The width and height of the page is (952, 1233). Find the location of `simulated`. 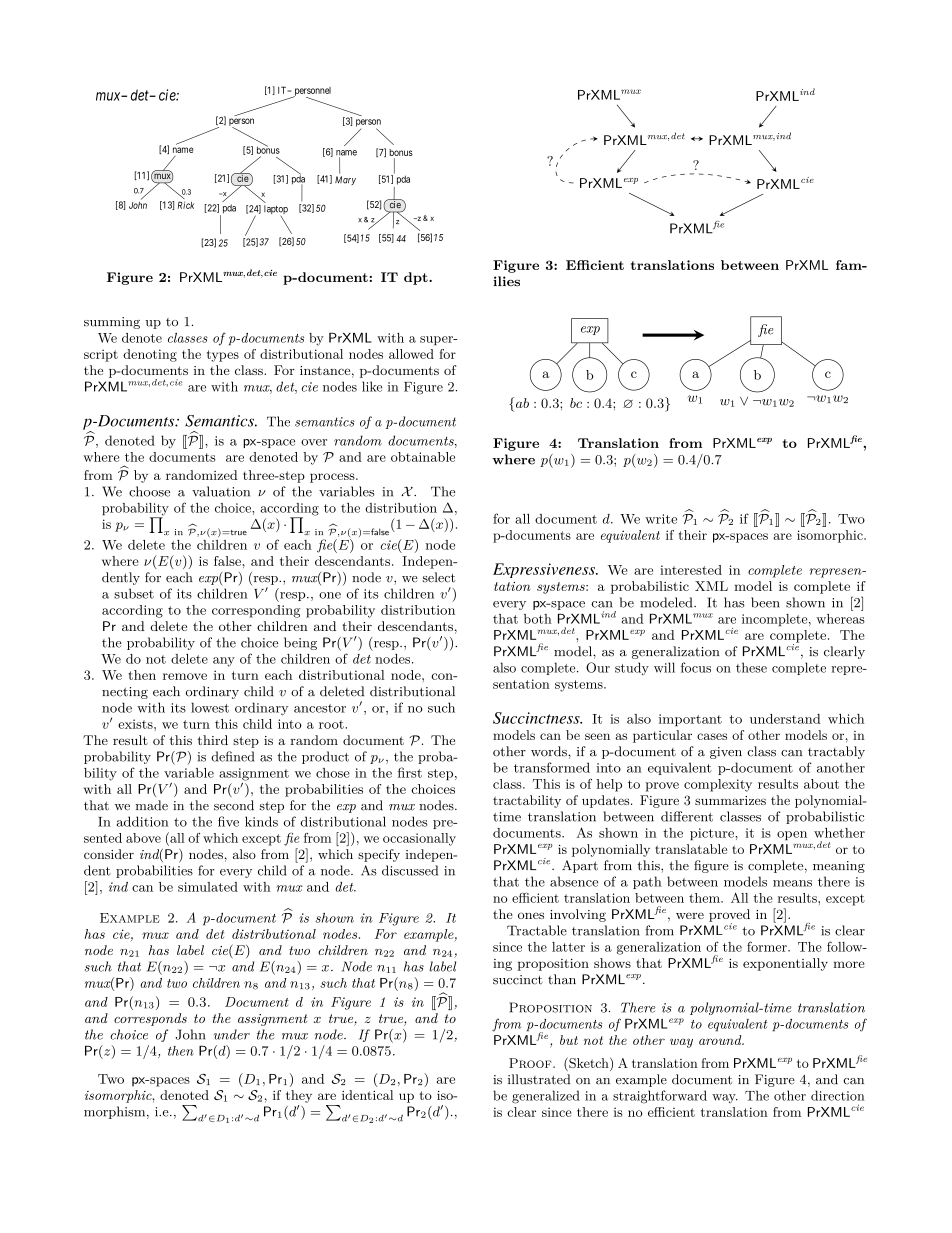

simulated is located at coordinates (208, 887).
